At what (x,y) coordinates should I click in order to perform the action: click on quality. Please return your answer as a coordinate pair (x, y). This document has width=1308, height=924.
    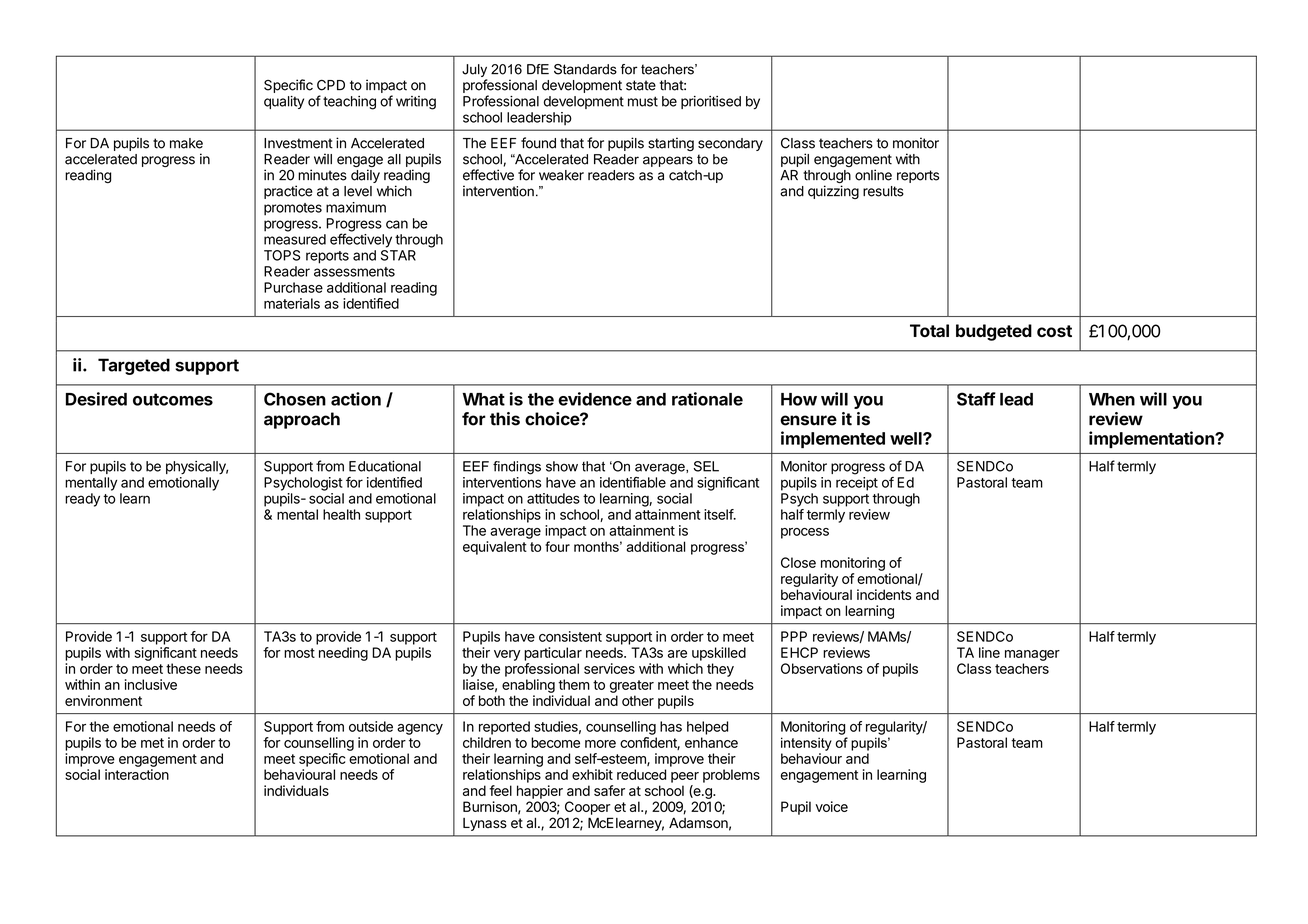
    Looking at the image, I should click on (284, 102).
